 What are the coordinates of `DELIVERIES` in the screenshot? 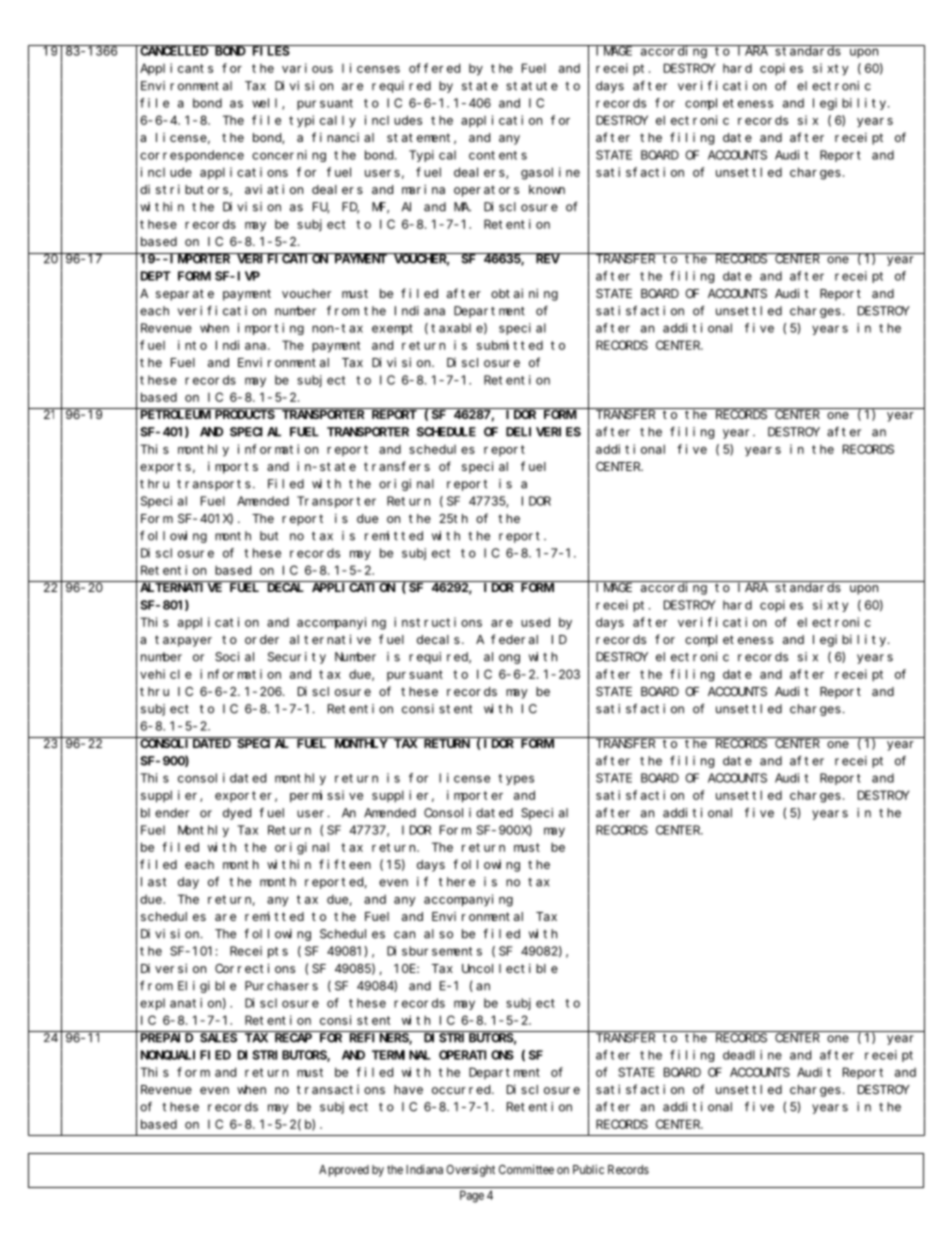 It's located at (543, 432).
